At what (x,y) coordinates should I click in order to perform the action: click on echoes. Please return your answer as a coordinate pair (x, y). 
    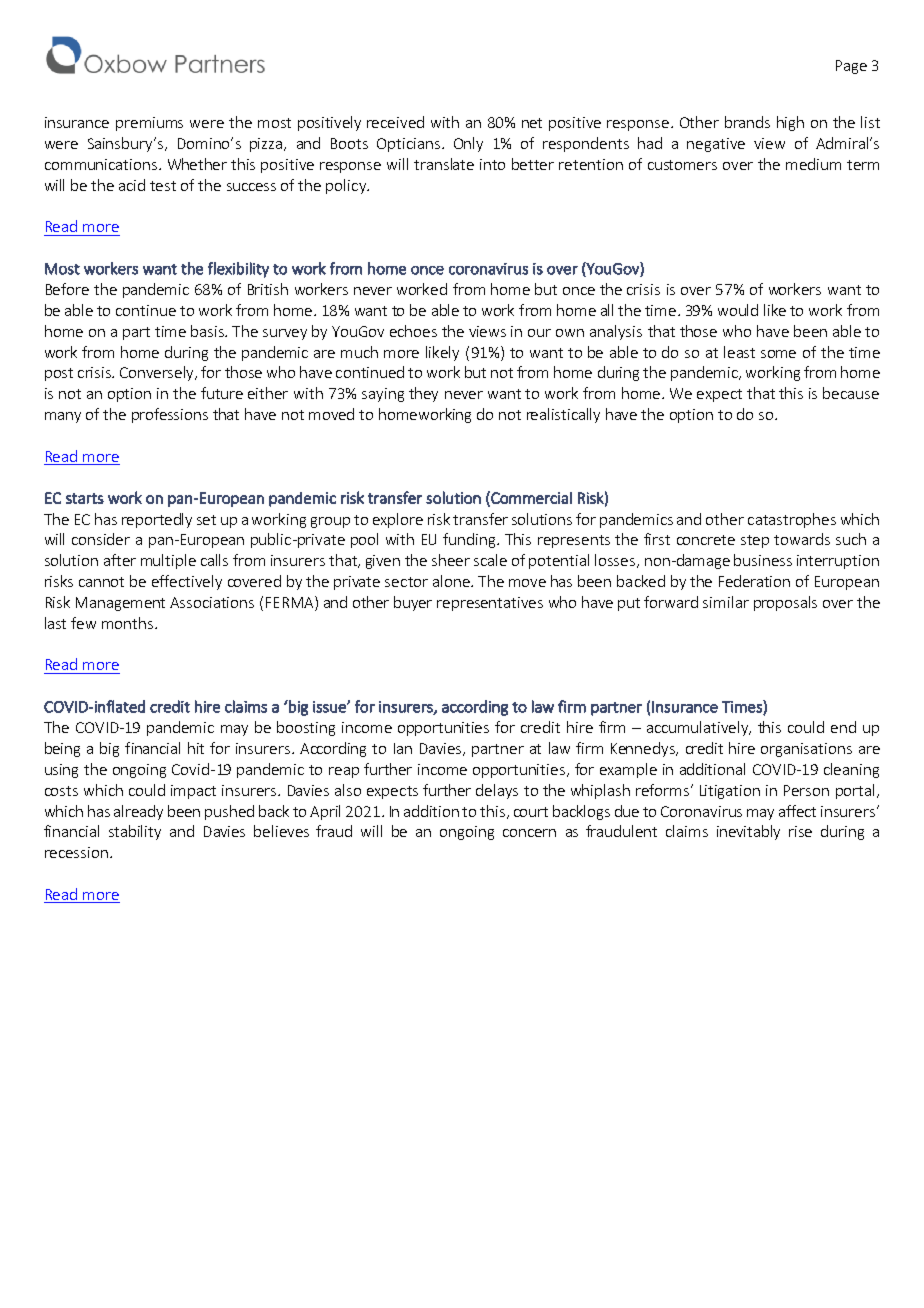
    Looking at the image, I should click on (413, 331).
